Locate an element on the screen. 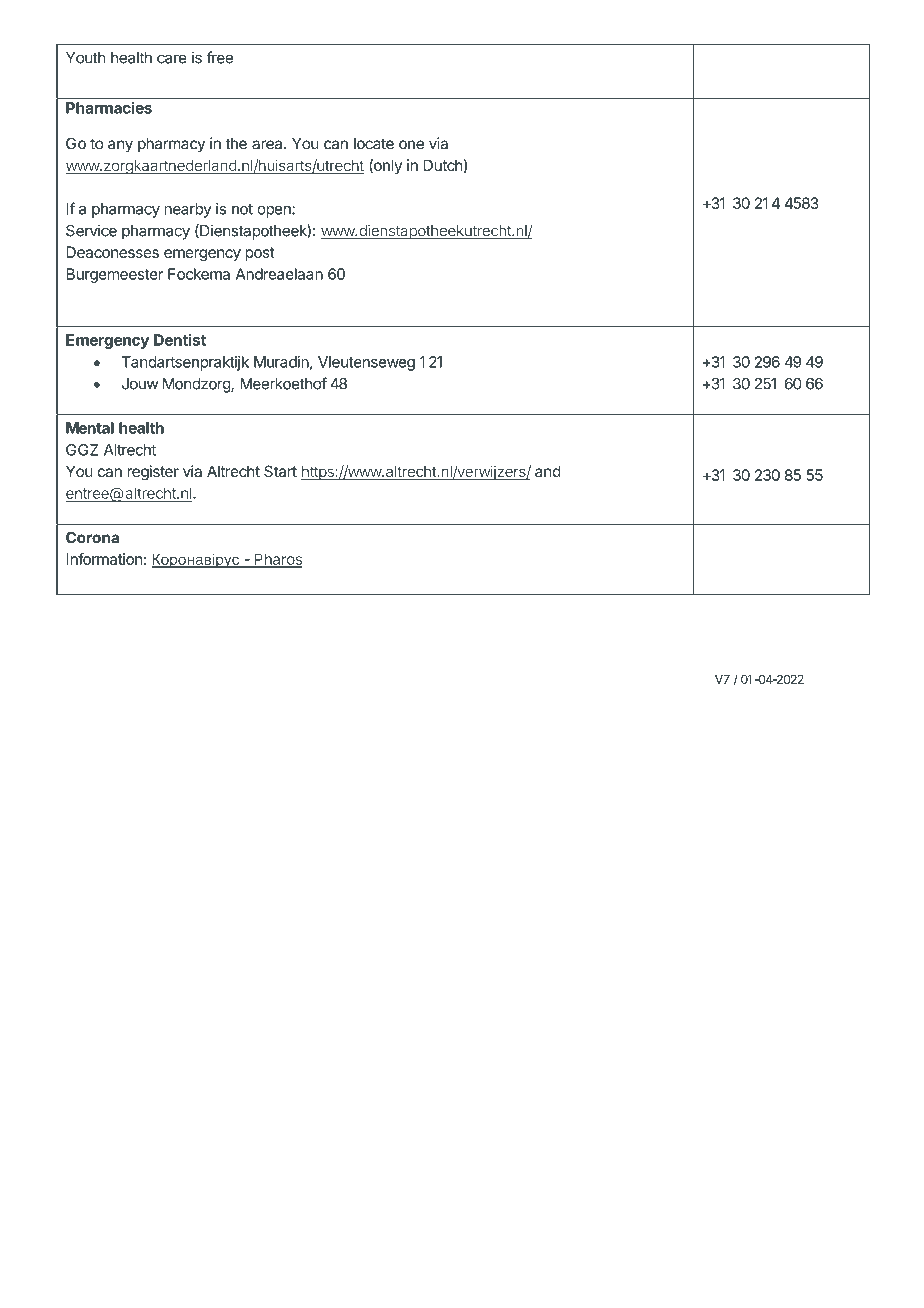 This screenshot has width=924, height=1308. care is located at coordinates (172, 59).
